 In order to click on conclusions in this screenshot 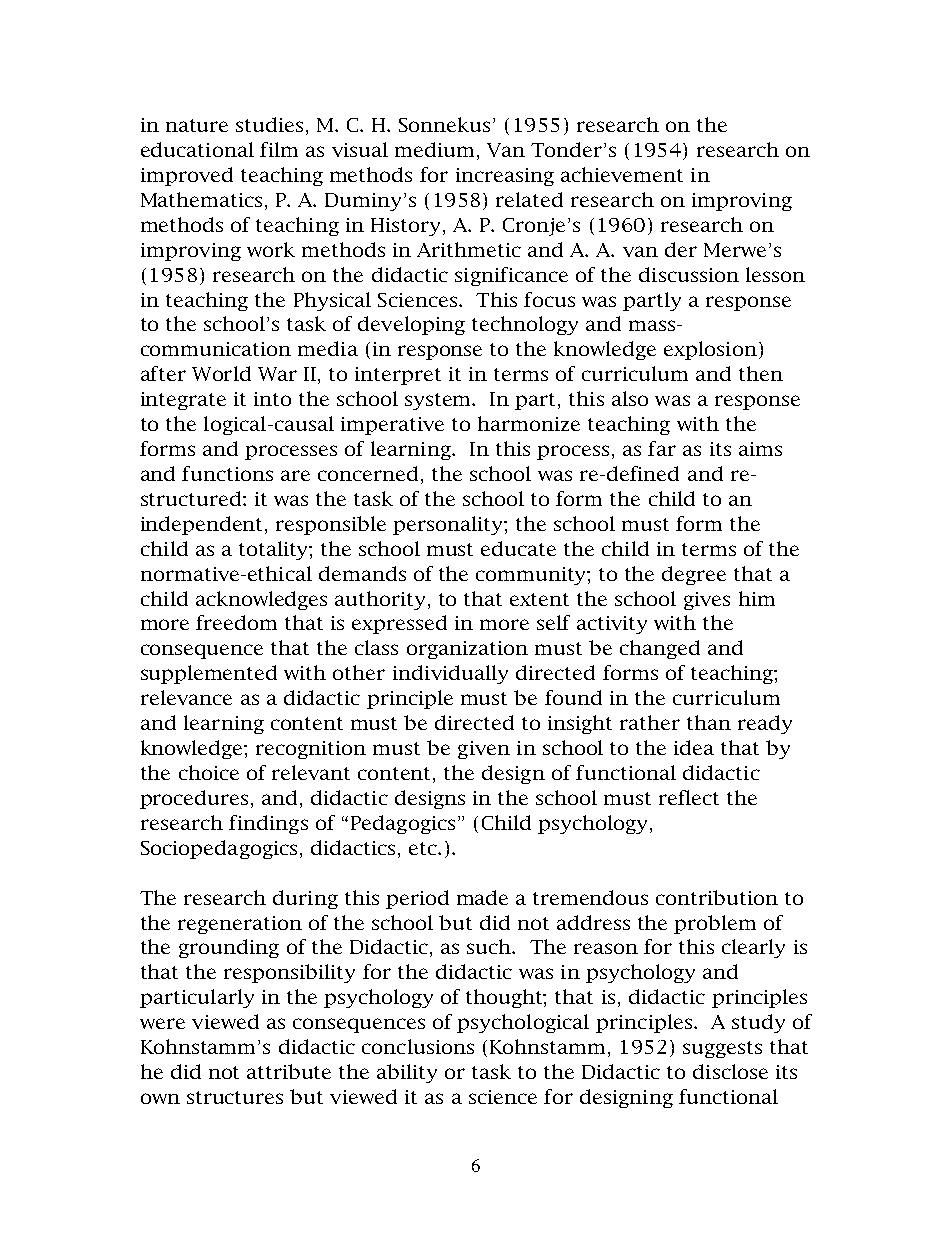, I will do `click(418, 1046)`.
